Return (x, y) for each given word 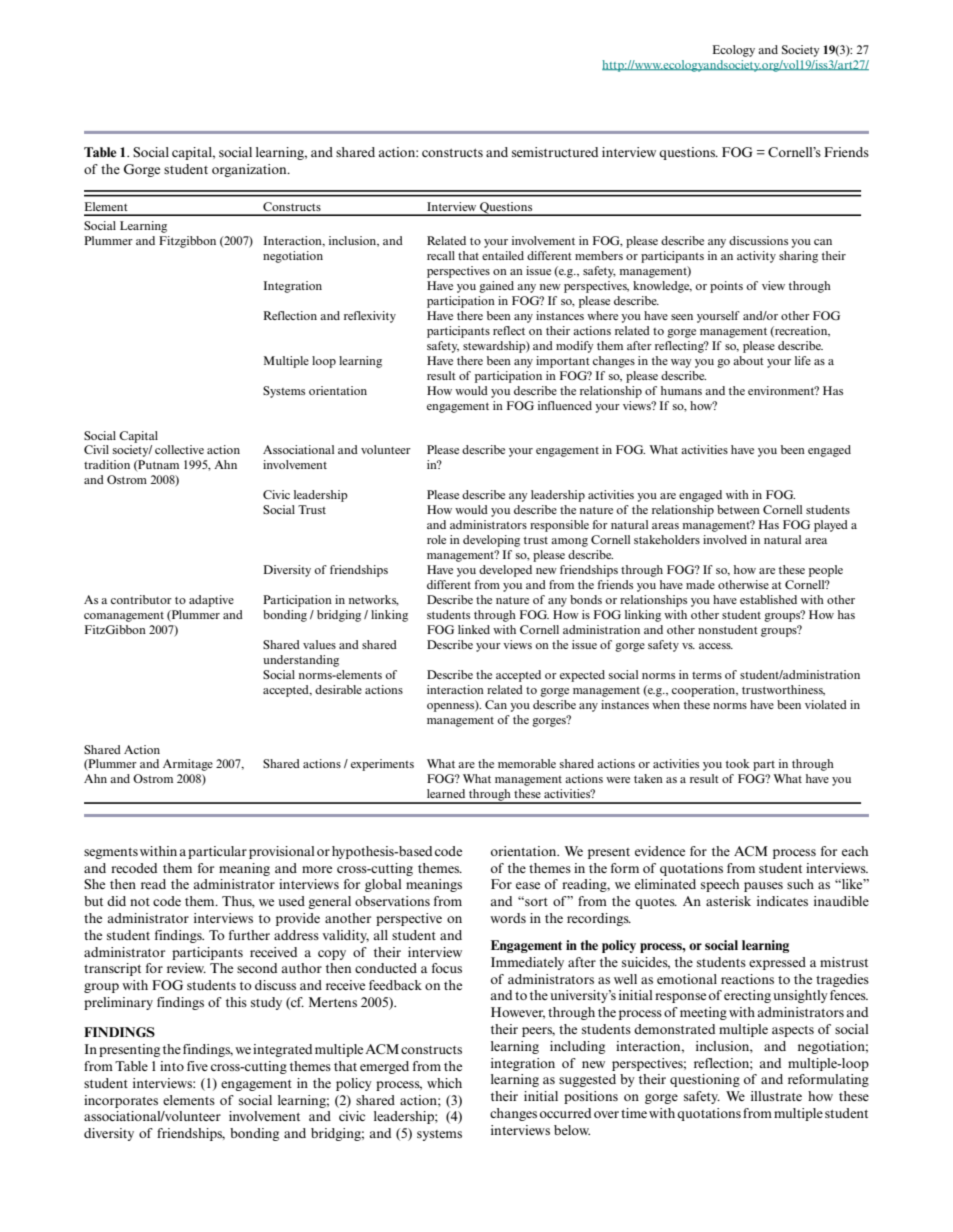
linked (474, 629)
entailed (503, 255)
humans (681, 390)
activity (756, 257)
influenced (565, 405)
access (716, 646)
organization (250, 170)
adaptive (211, 601)
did (116, 901)
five (197, 1066)
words (508, 918)
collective (179, 449)
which (444, 1083)
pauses (763, 887)
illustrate (776, 1096)
